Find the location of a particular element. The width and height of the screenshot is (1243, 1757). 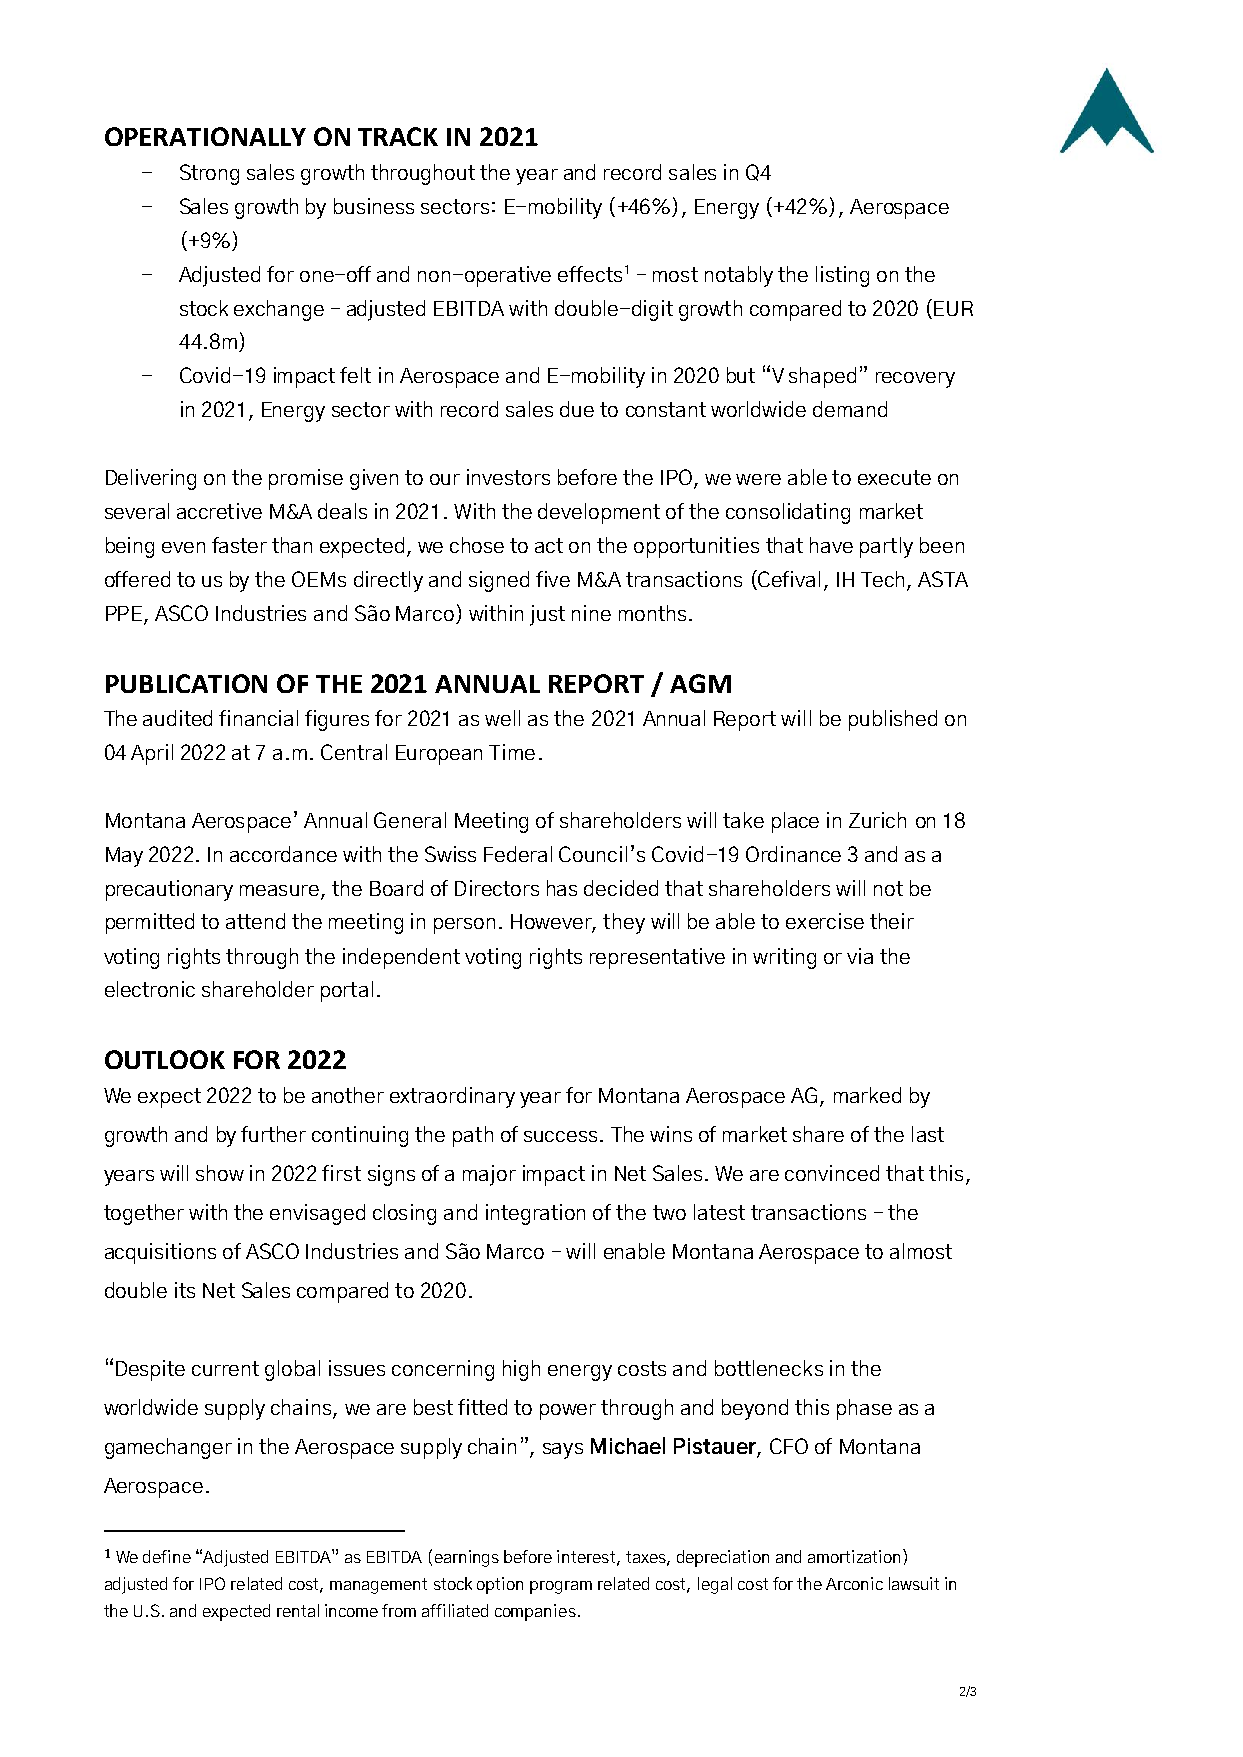

faster is located at coordinates (239, 545).
